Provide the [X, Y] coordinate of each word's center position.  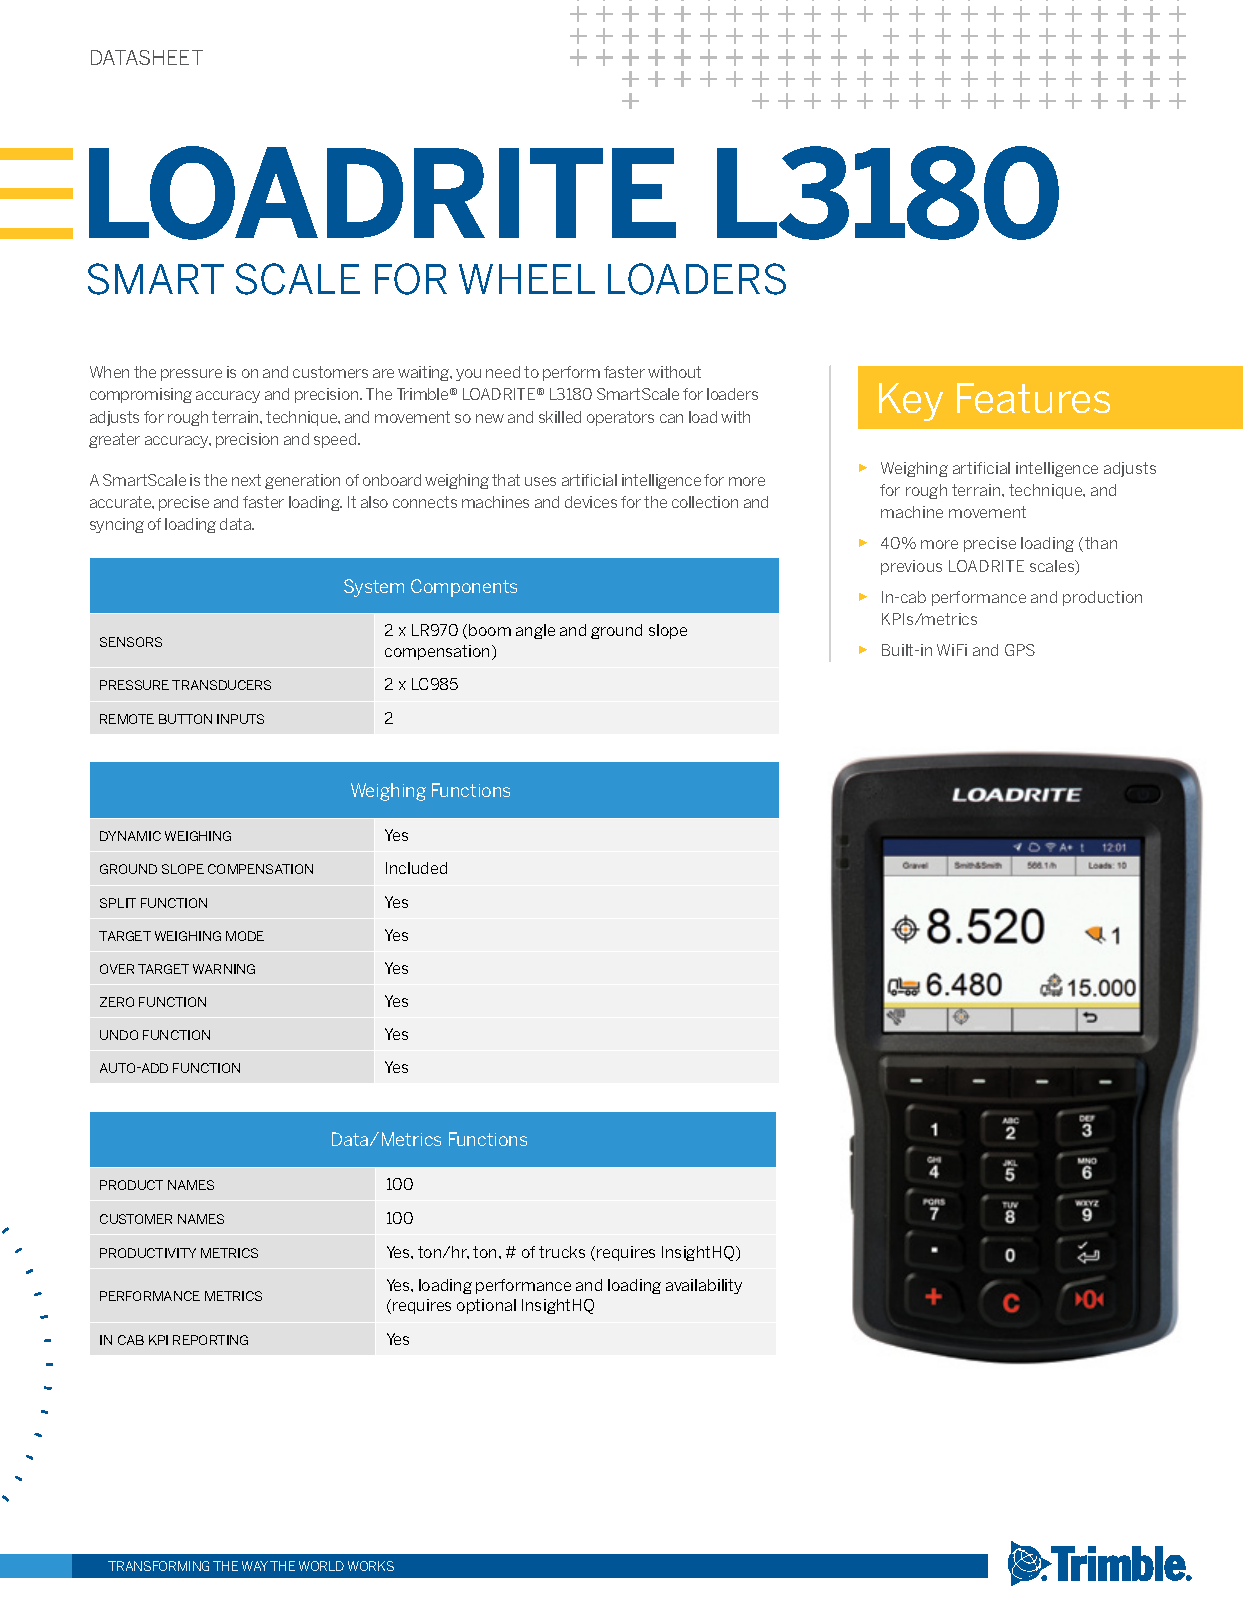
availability [704, 1286]
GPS [1020, 650]
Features [1033, 398]
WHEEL [527, 279]
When [109, 372]
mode [245, 936]
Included [416, 868]
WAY [255, 1566]
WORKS [371, 1566]
